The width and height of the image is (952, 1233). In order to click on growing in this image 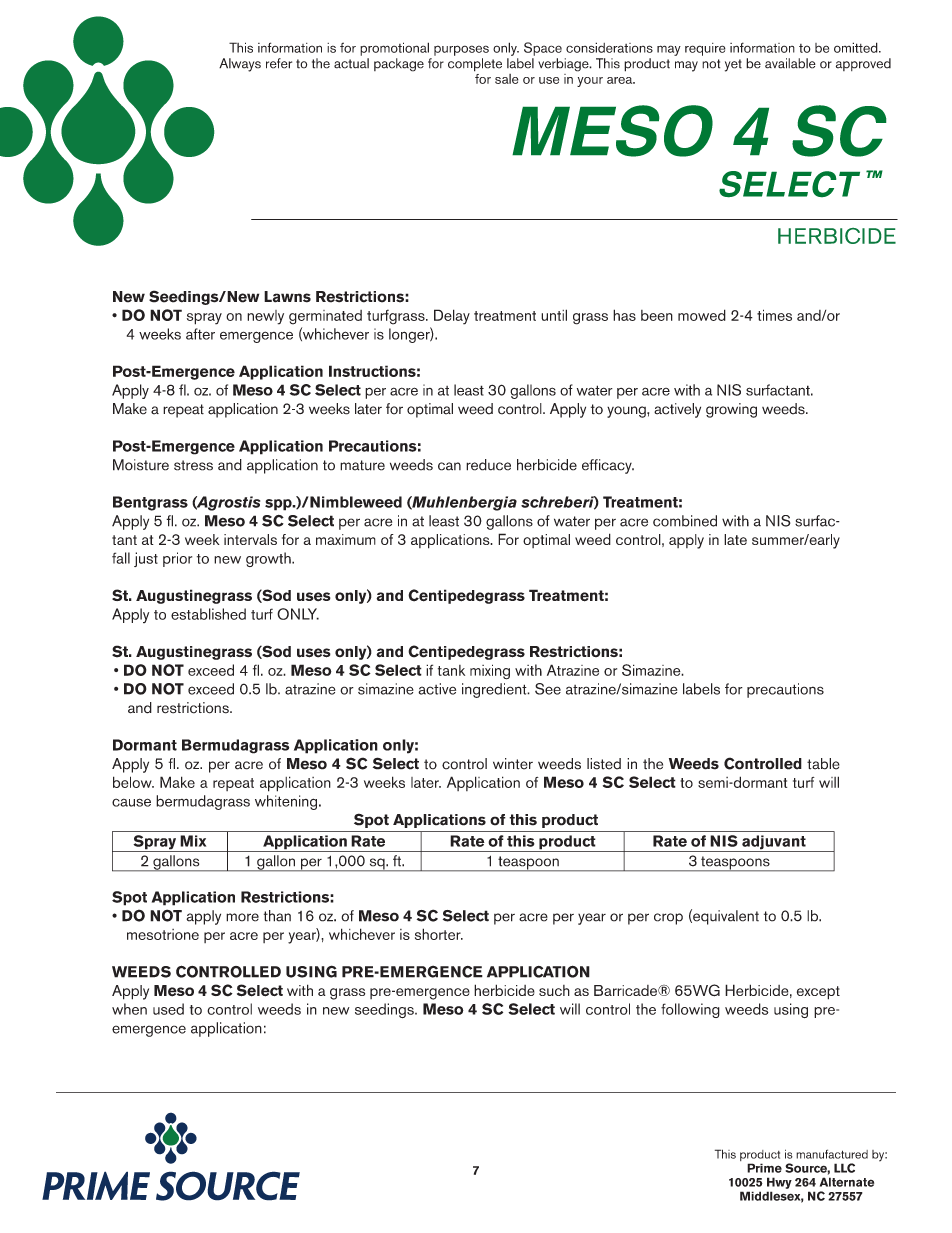, I will do `click(731, 410)`.
